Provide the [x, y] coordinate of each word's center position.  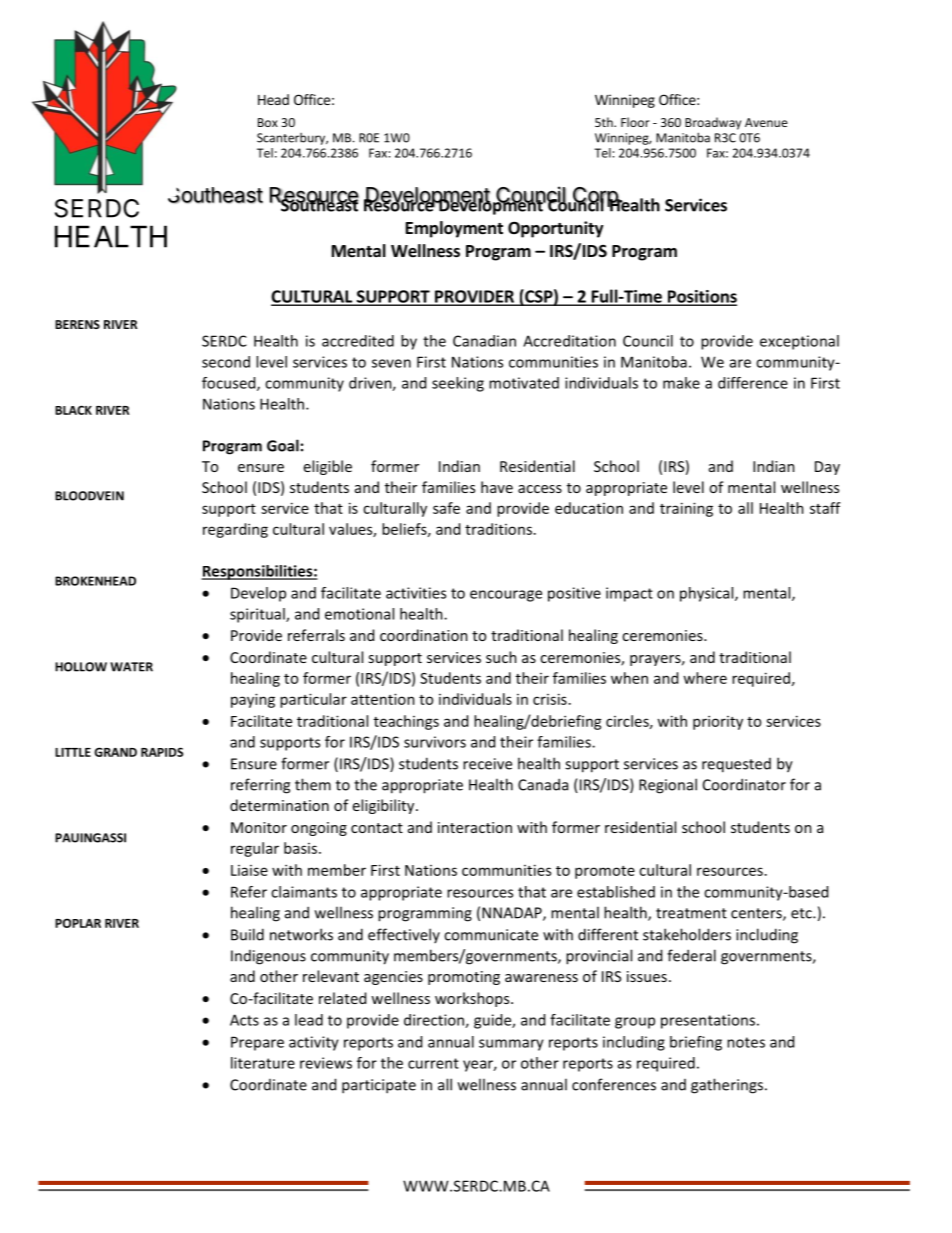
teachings [406, 722]
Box [268, 122]
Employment [454, 229]
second [226, 362]
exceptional [799, 342]
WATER [131, 667]
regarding [235, 530]
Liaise [249, 870]
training [686, 509]
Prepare [257, 1043]
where [705, 678]
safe [446, 508]
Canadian [484, 341]
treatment [691, 913]
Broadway [713, 123]
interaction [475, 827]
